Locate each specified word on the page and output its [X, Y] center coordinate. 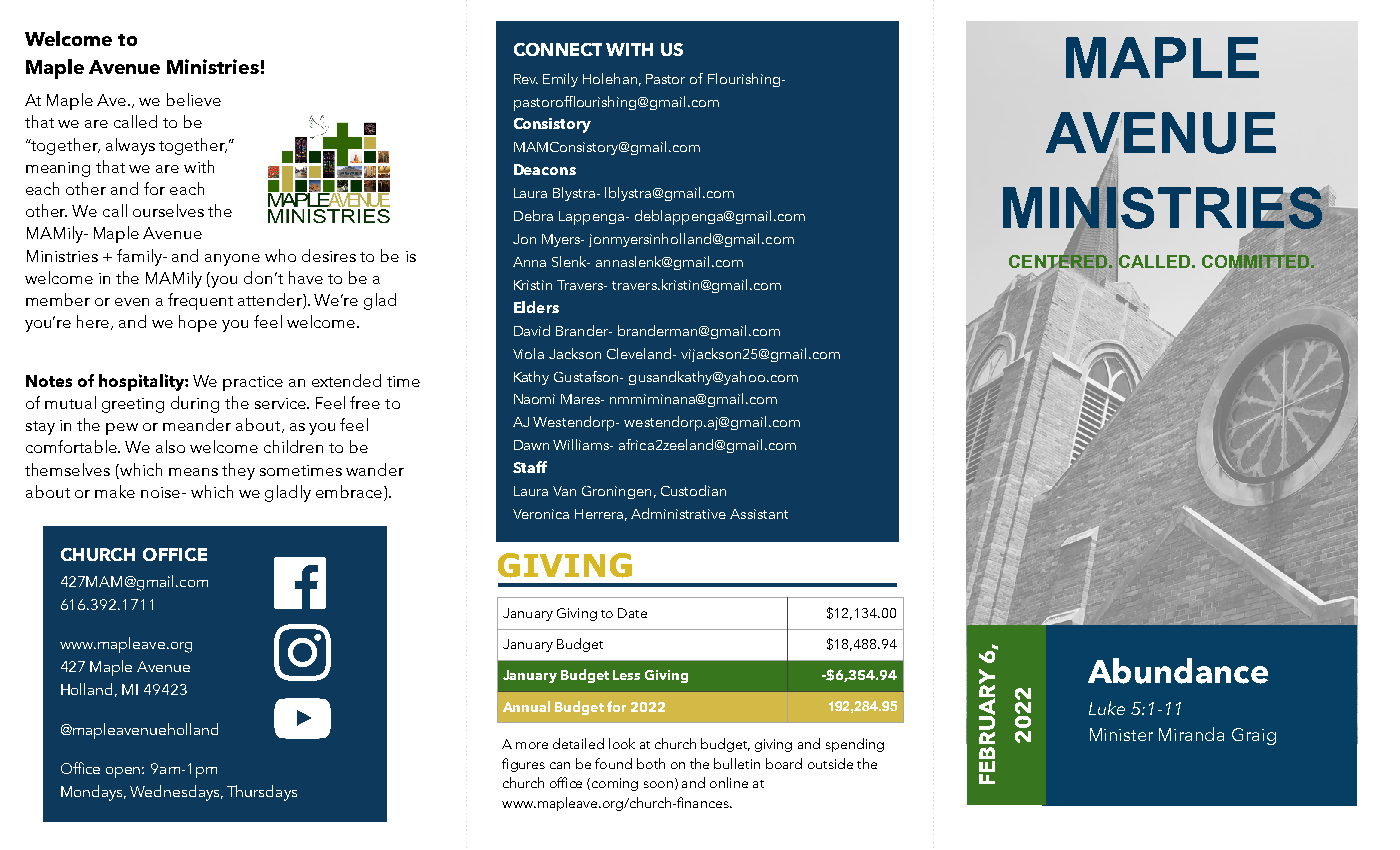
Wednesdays [176, 793]
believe [194, 99]
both [651, 763]
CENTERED [1058, 262]
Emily [560, 80]
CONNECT [558, 49]
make [115, 491]
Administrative [678, 513]
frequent [200, 301]
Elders [536, 307]
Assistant [759, 514]
